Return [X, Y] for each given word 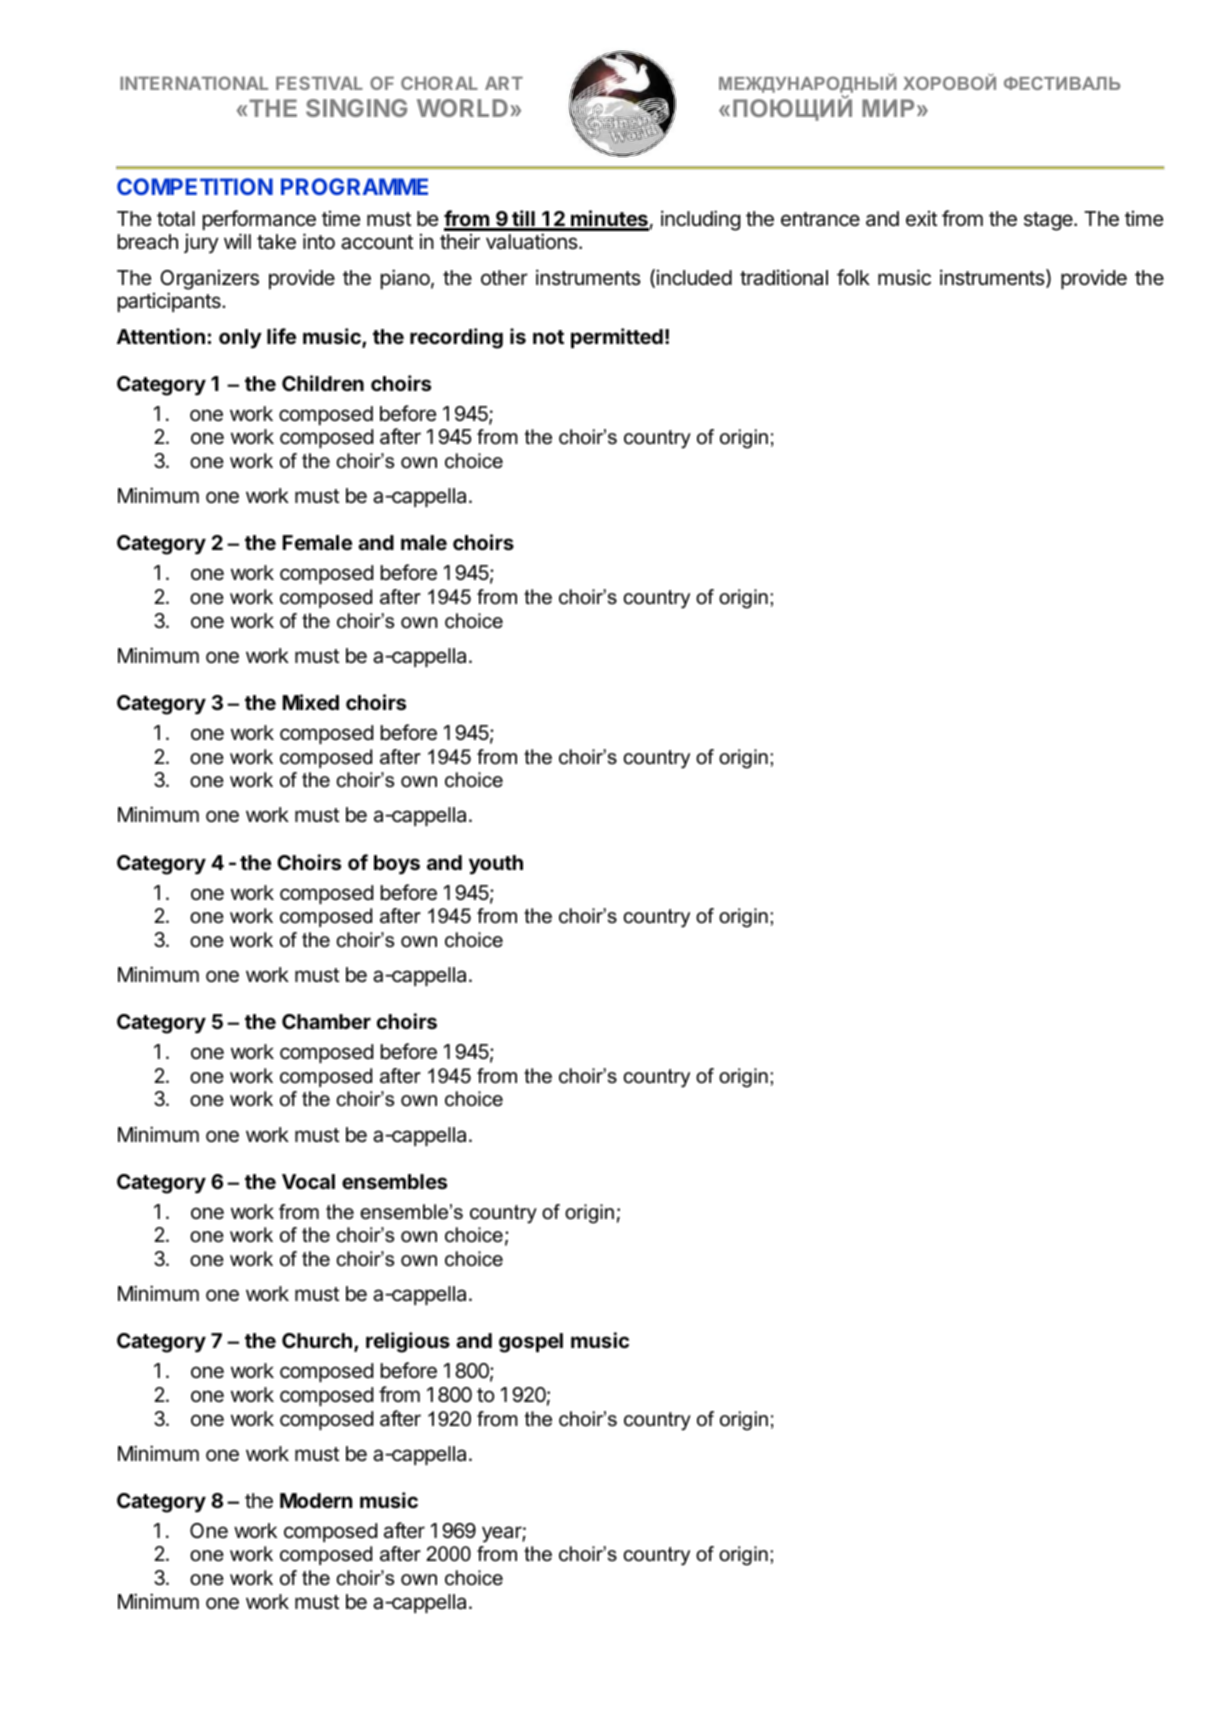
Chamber [326, 1021]
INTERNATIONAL [194, 83]
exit [921, 219]
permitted [617, 338]
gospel [531, 1343]
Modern [316, 1500]
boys [397, 865]
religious [408, 1342]
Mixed [311, 702]
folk [853, 277]
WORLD [462, 108]
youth [496, 865]
